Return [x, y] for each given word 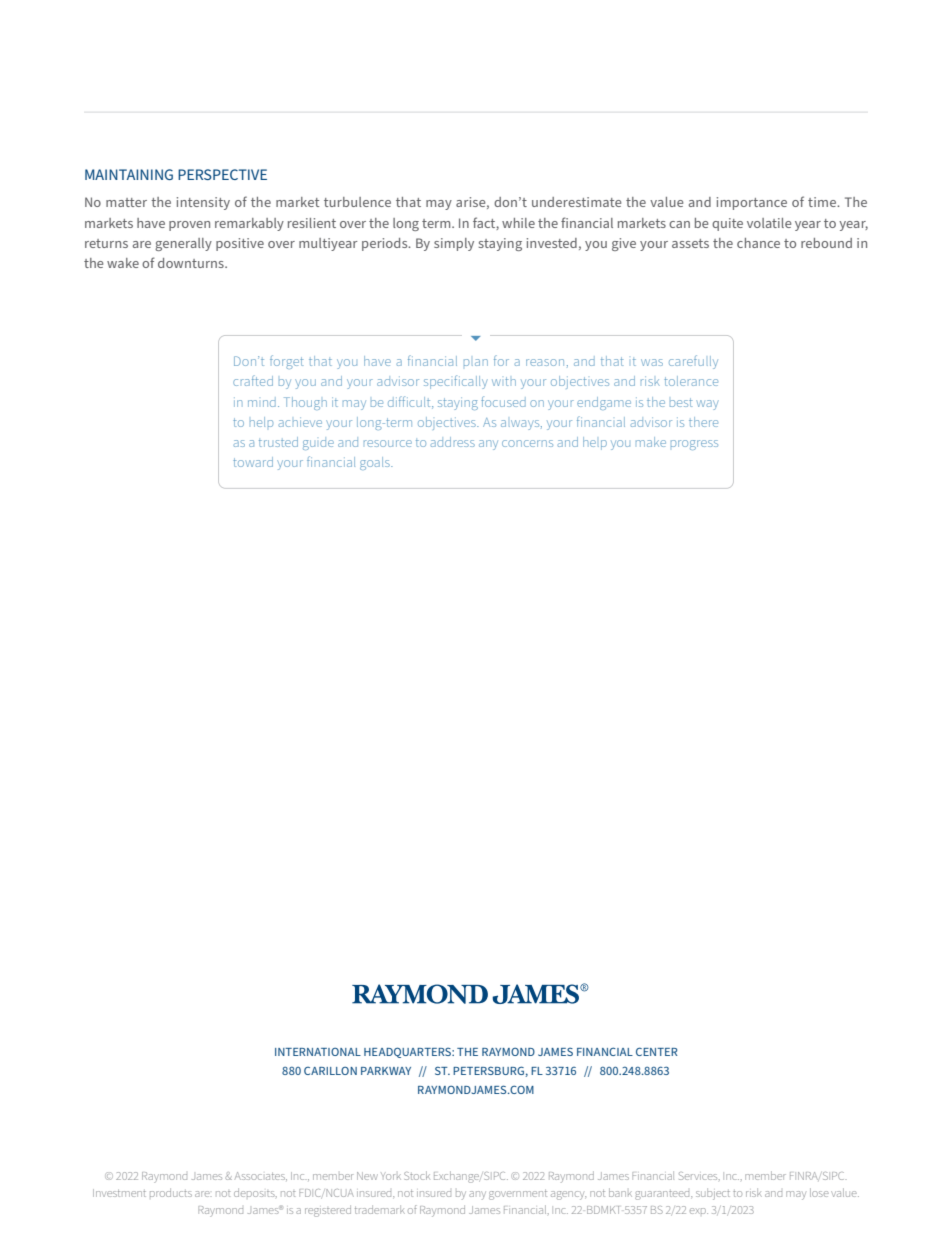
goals [376, 463]
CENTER [657, 1051]
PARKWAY [386, 1071]
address [453, 442]
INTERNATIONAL [318, 1052]
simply [454, 244]
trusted [278, 442]
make [651, 442]
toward [253, 462]
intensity [203, 203]
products [171, 1192]
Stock [417, 1175]
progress [694, 445]
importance [752, 203]
